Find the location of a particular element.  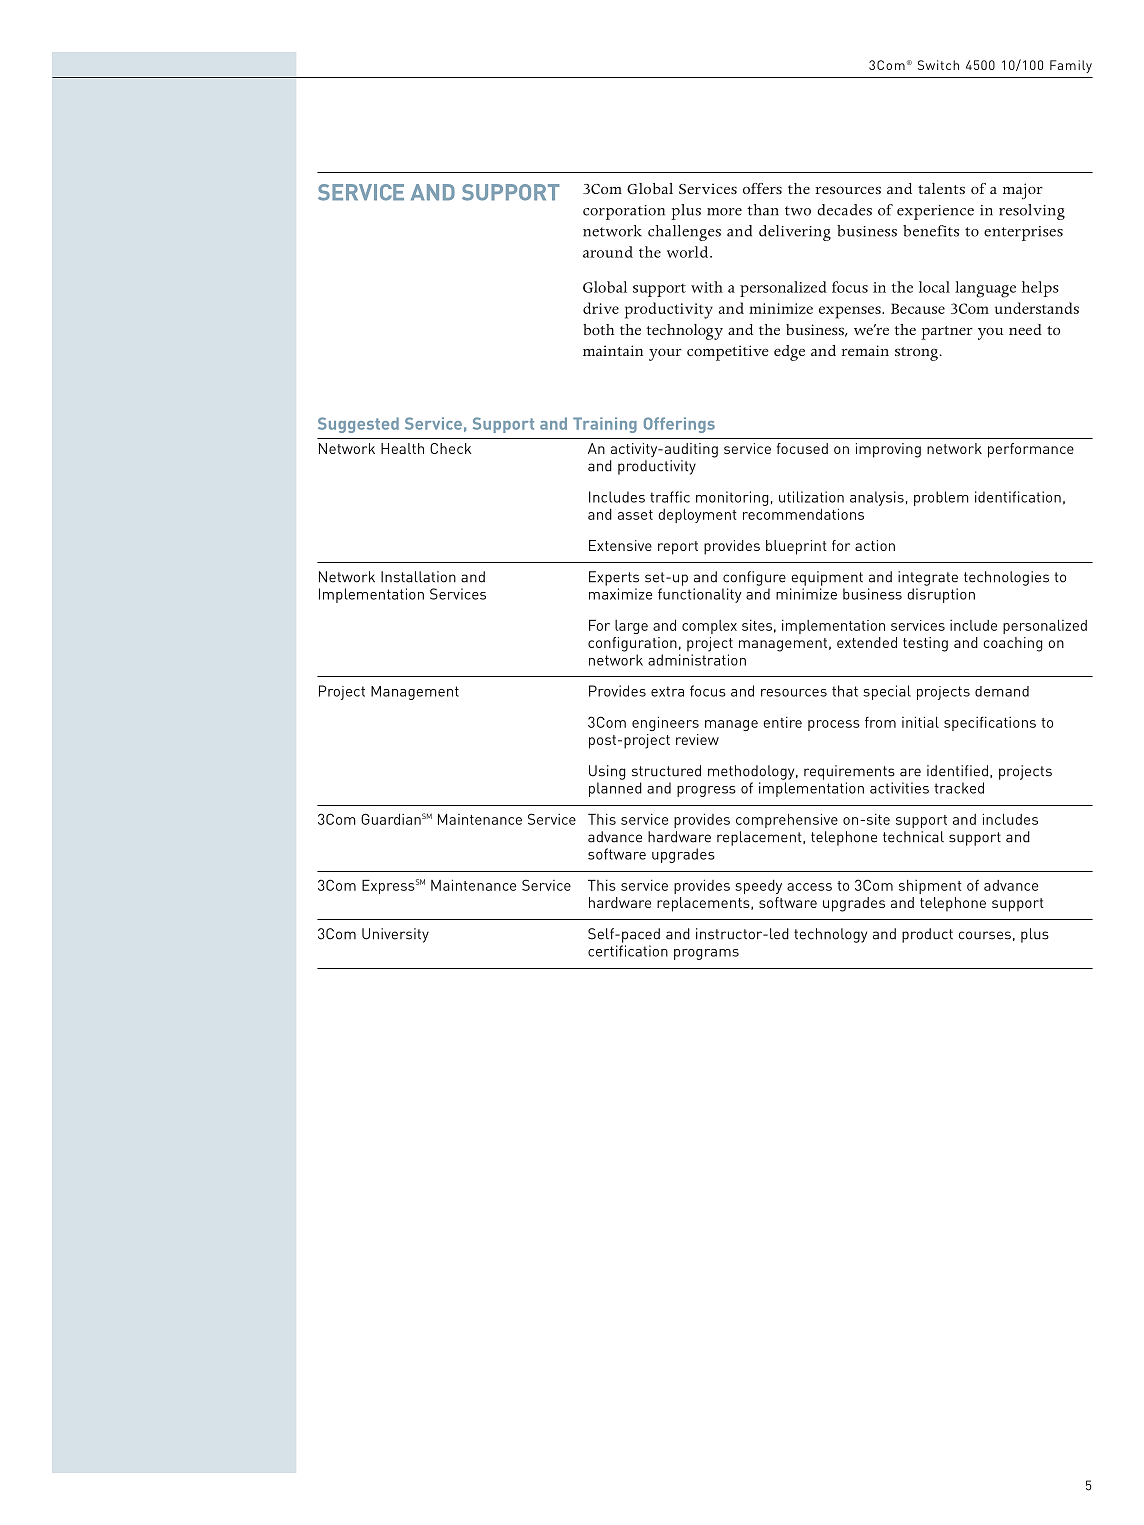

University is located at coordinates (395, 935).
